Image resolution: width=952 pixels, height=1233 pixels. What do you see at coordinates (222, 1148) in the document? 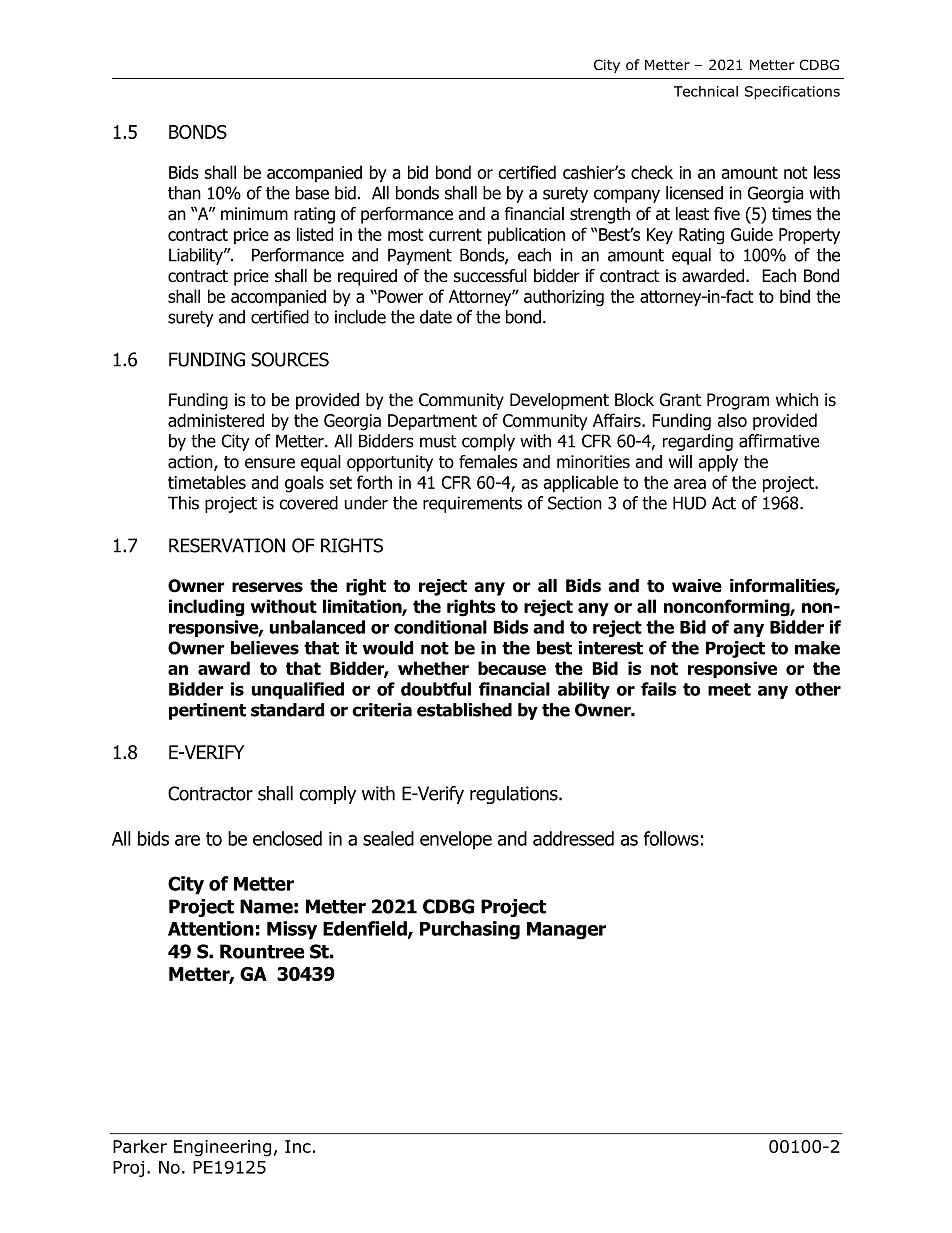
I see `Engineering` at bounding box center [222, 1148].
